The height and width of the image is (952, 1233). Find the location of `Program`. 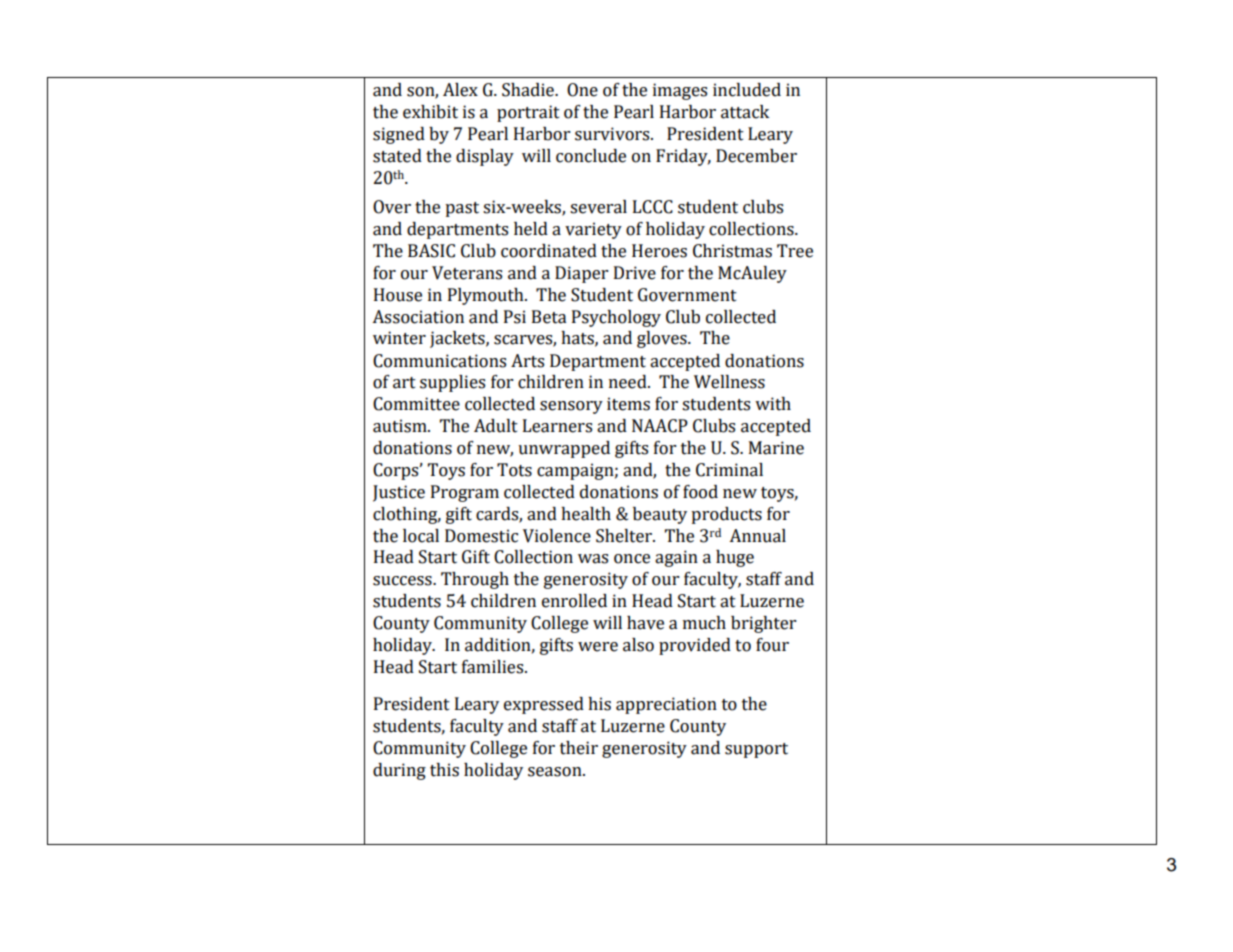

Program is located at coordinates (465, 493).
